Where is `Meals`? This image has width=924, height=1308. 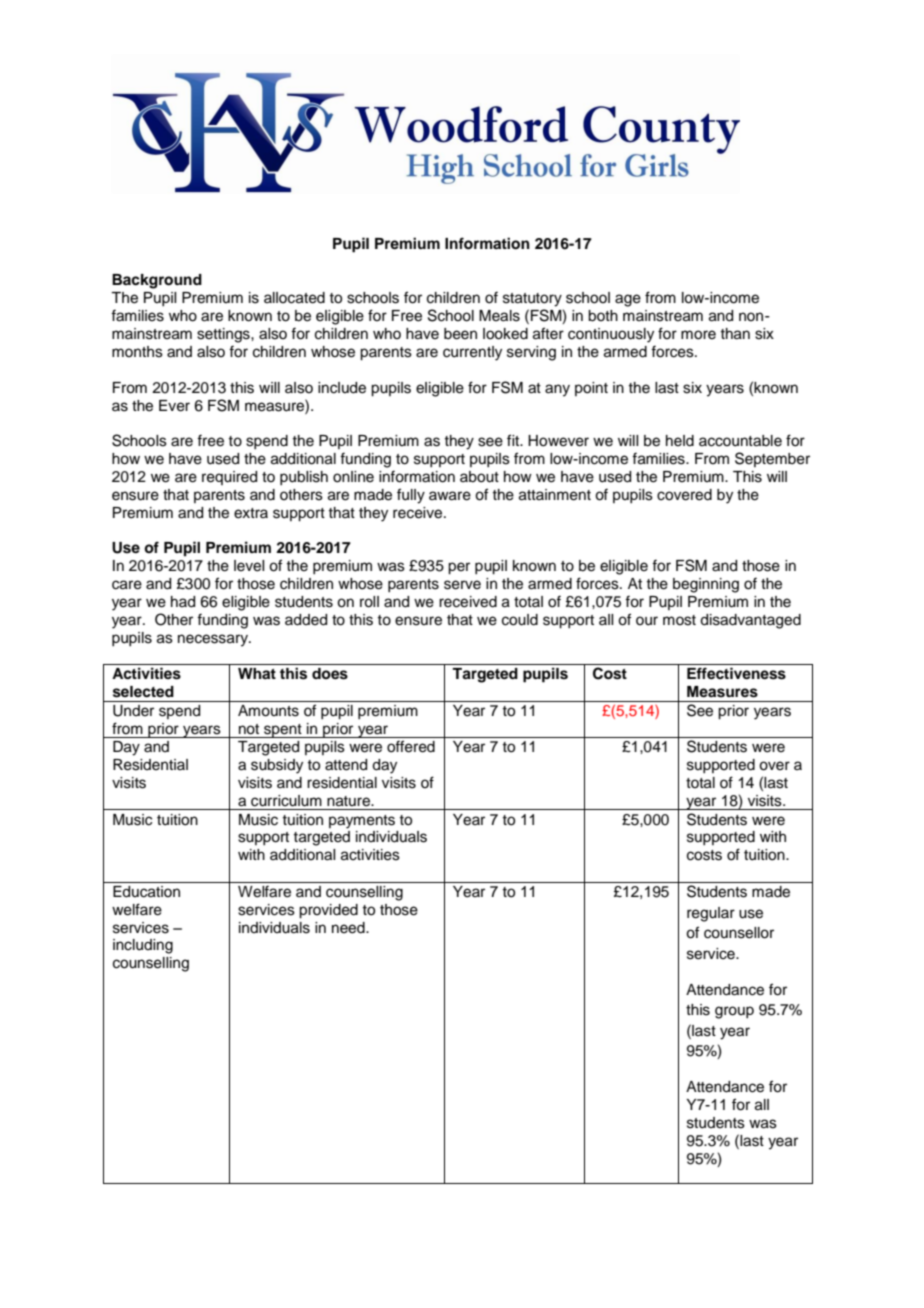
Meals is located at coordinates (499, 316).
